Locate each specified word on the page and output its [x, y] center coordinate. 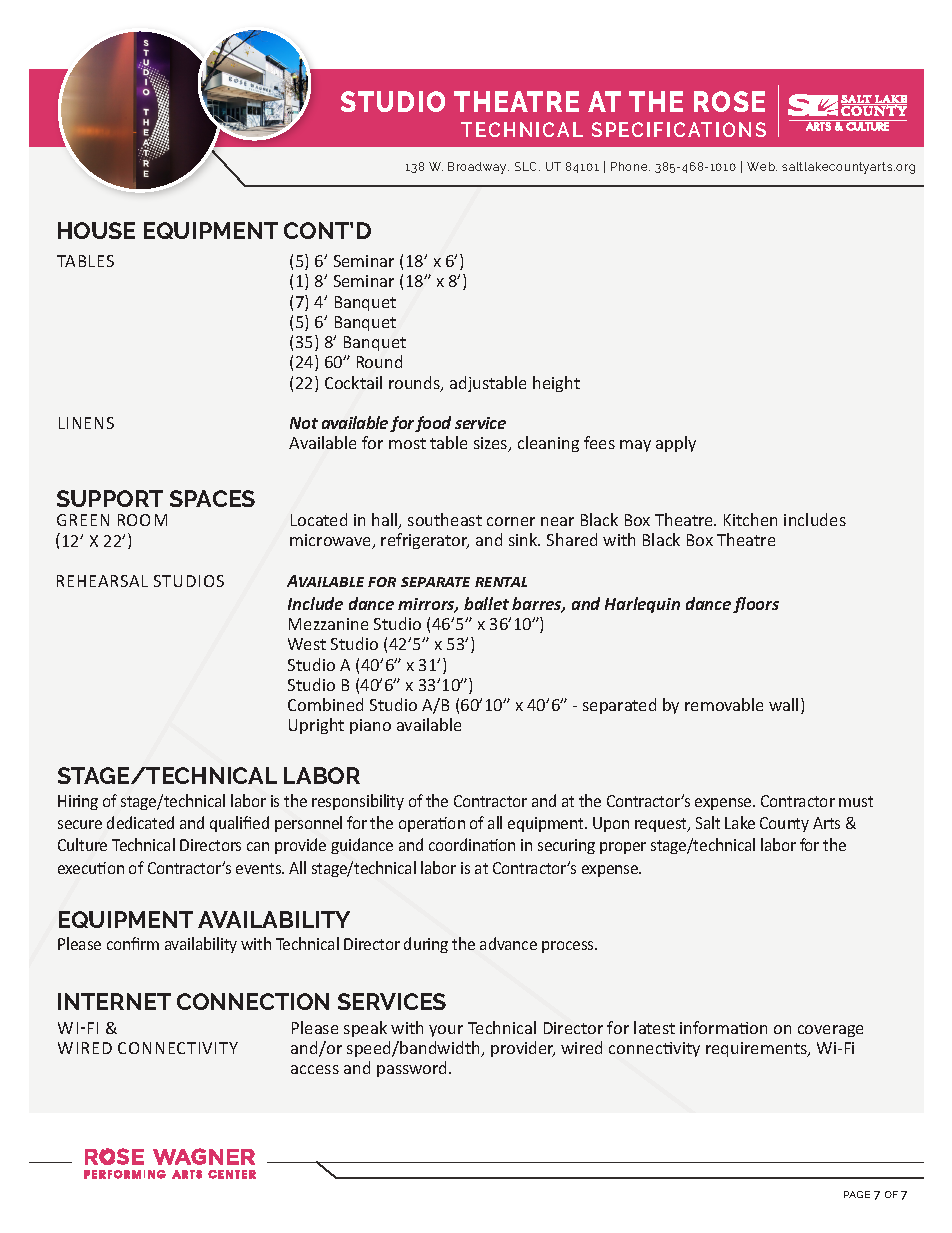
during [426, 945]
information [723, 1027]
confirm [133, 943]
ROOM [142, 520]
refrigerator [425, 541]
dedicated [140, 822]
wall [783, 704]
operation [432, 824]
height [556, 384]
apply [676, 444]
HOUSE [96, 230]
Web [762, 166]
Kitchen [750, 519]
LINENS [86, 423]
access [315, 1069]
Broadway [478, 168]
